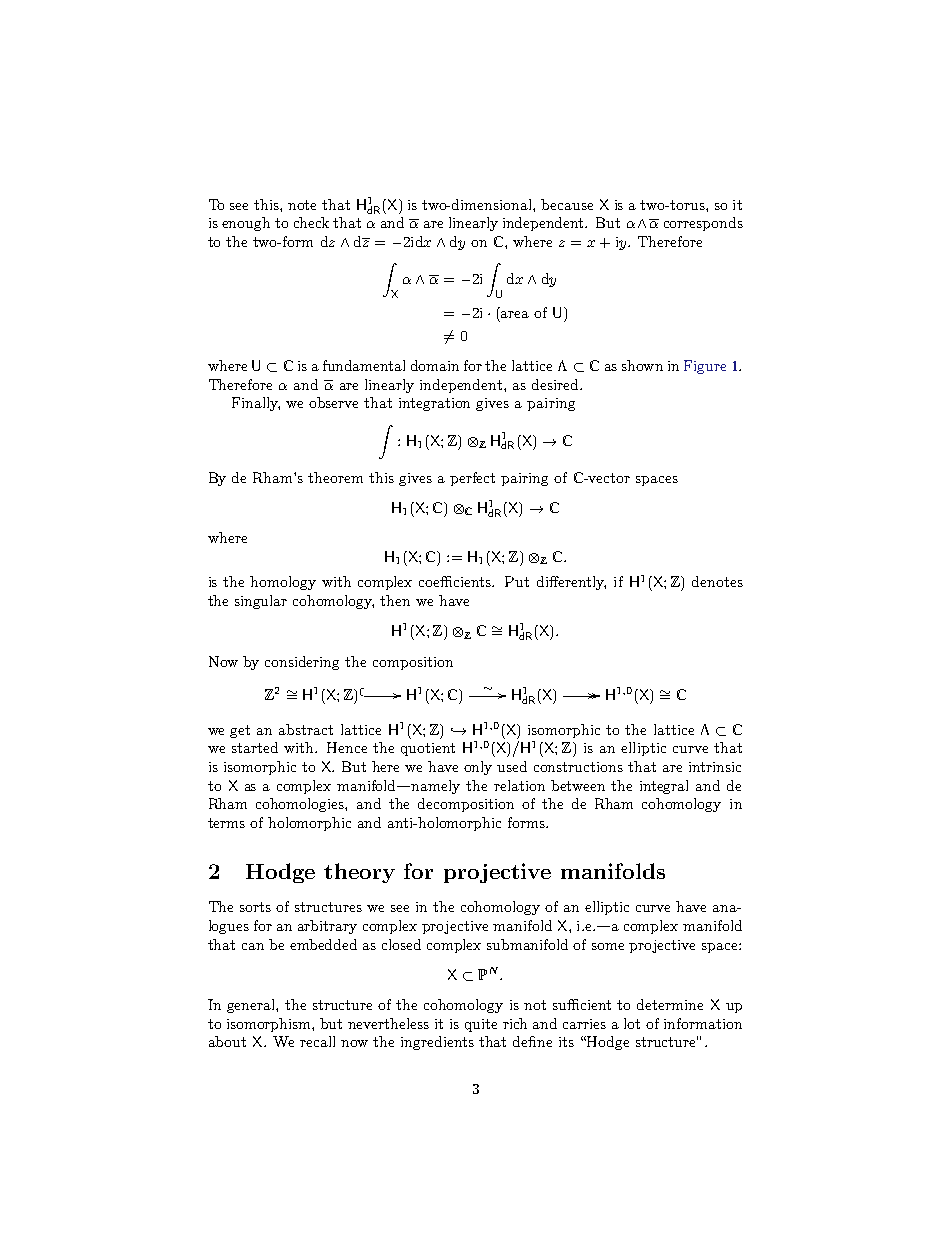 The height and width of the image is (1233, 952). What do you see at coordinates (670, 1004) in the image?
I see `determine` at bounding box center [670, 1004].
